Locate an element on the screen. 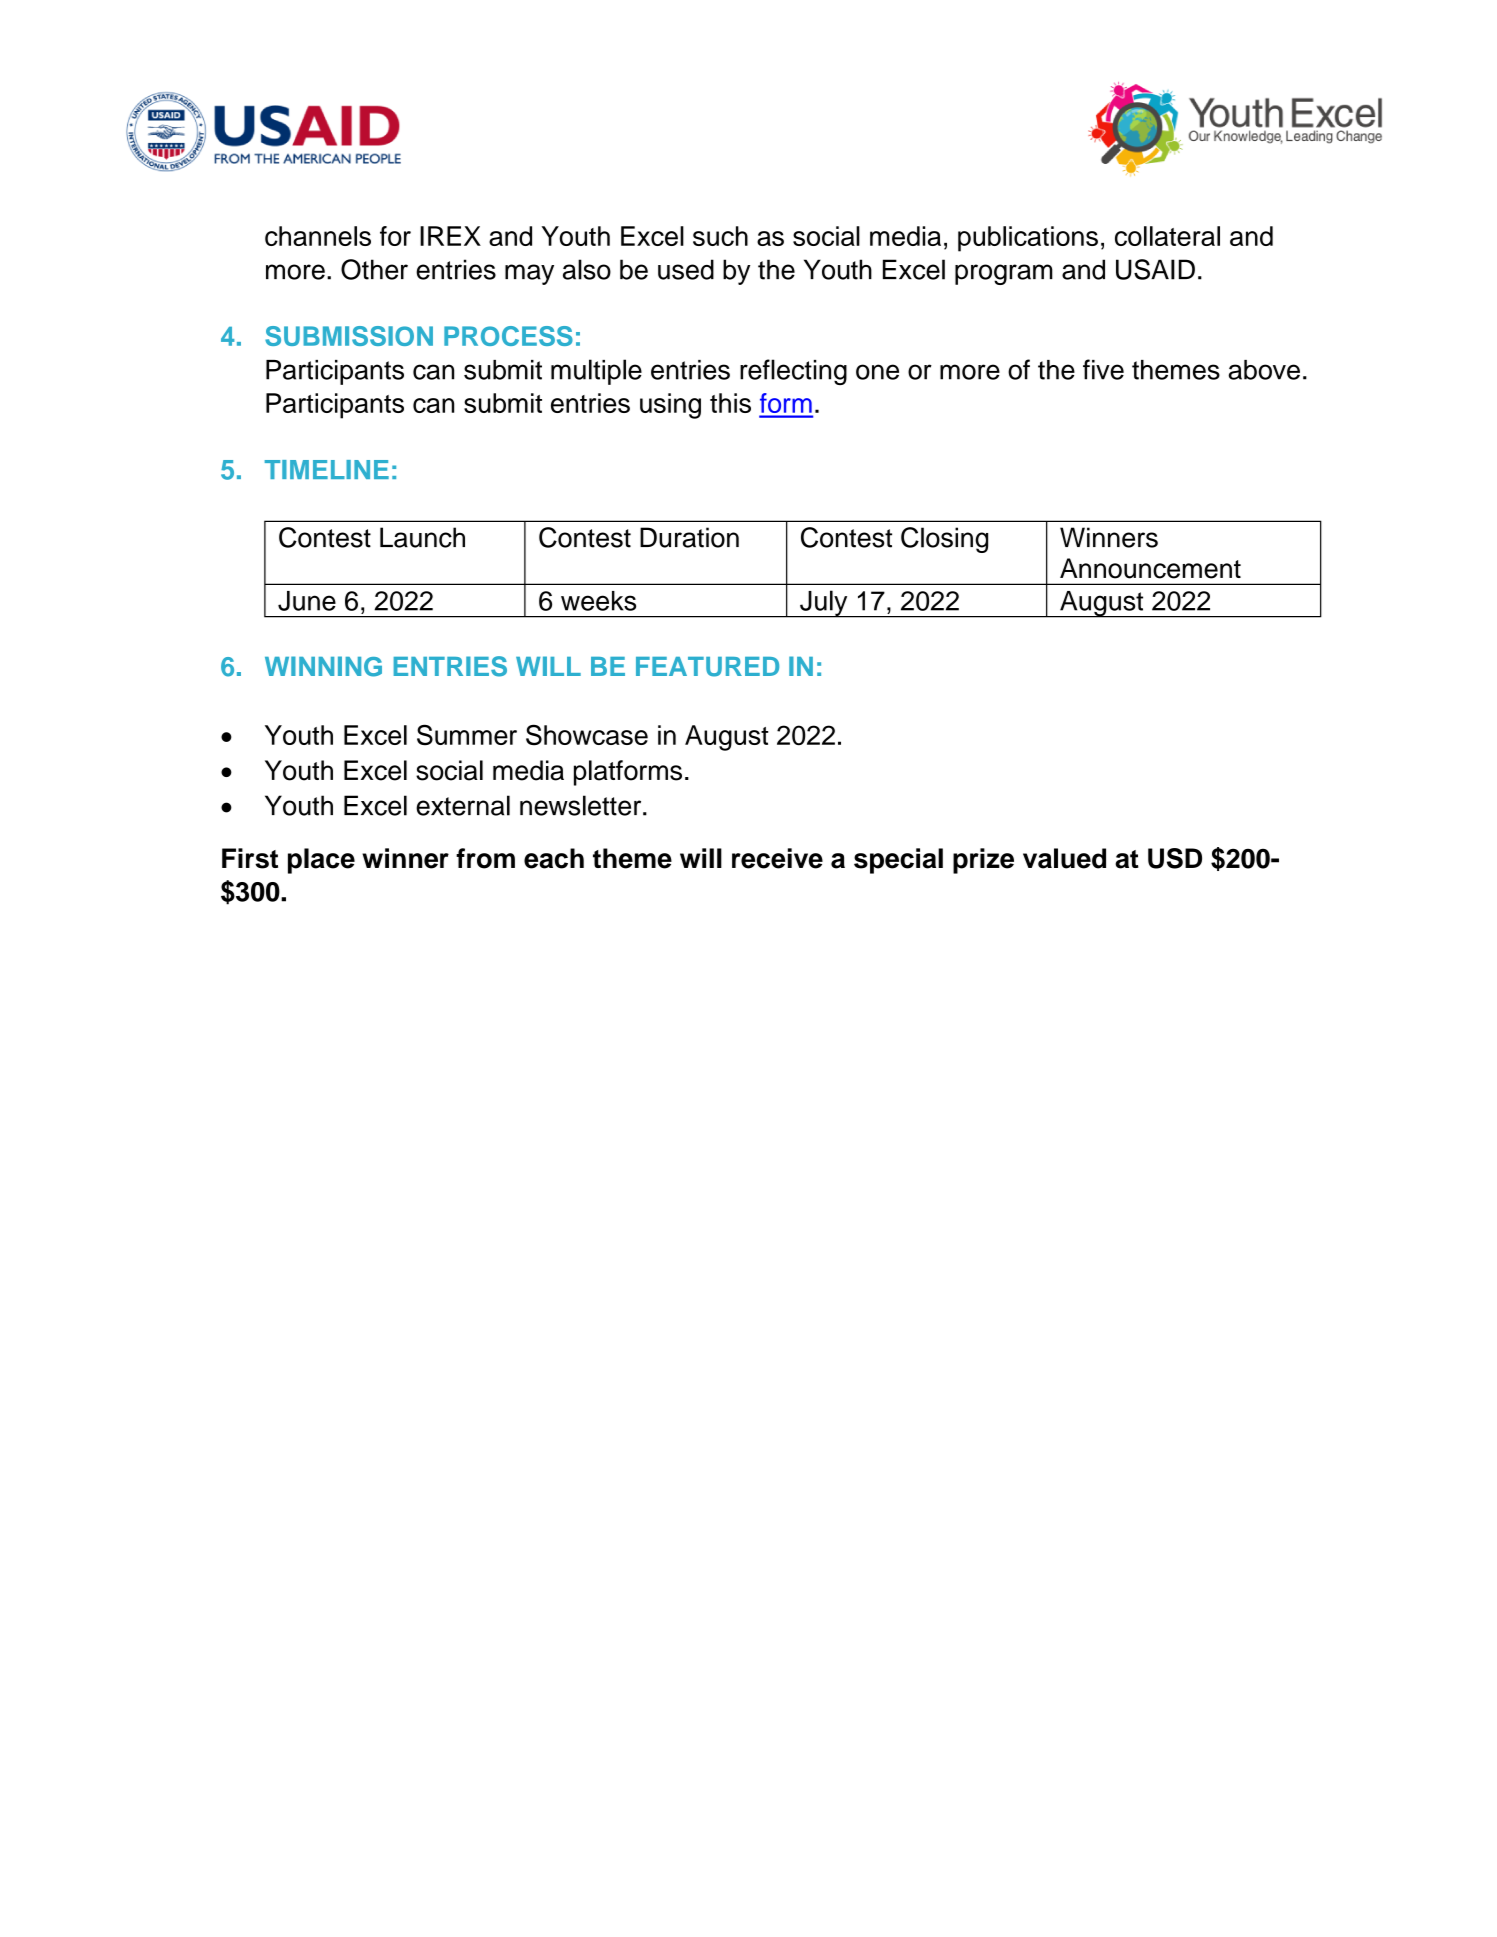  receive is located at coordinates (777, 858).
